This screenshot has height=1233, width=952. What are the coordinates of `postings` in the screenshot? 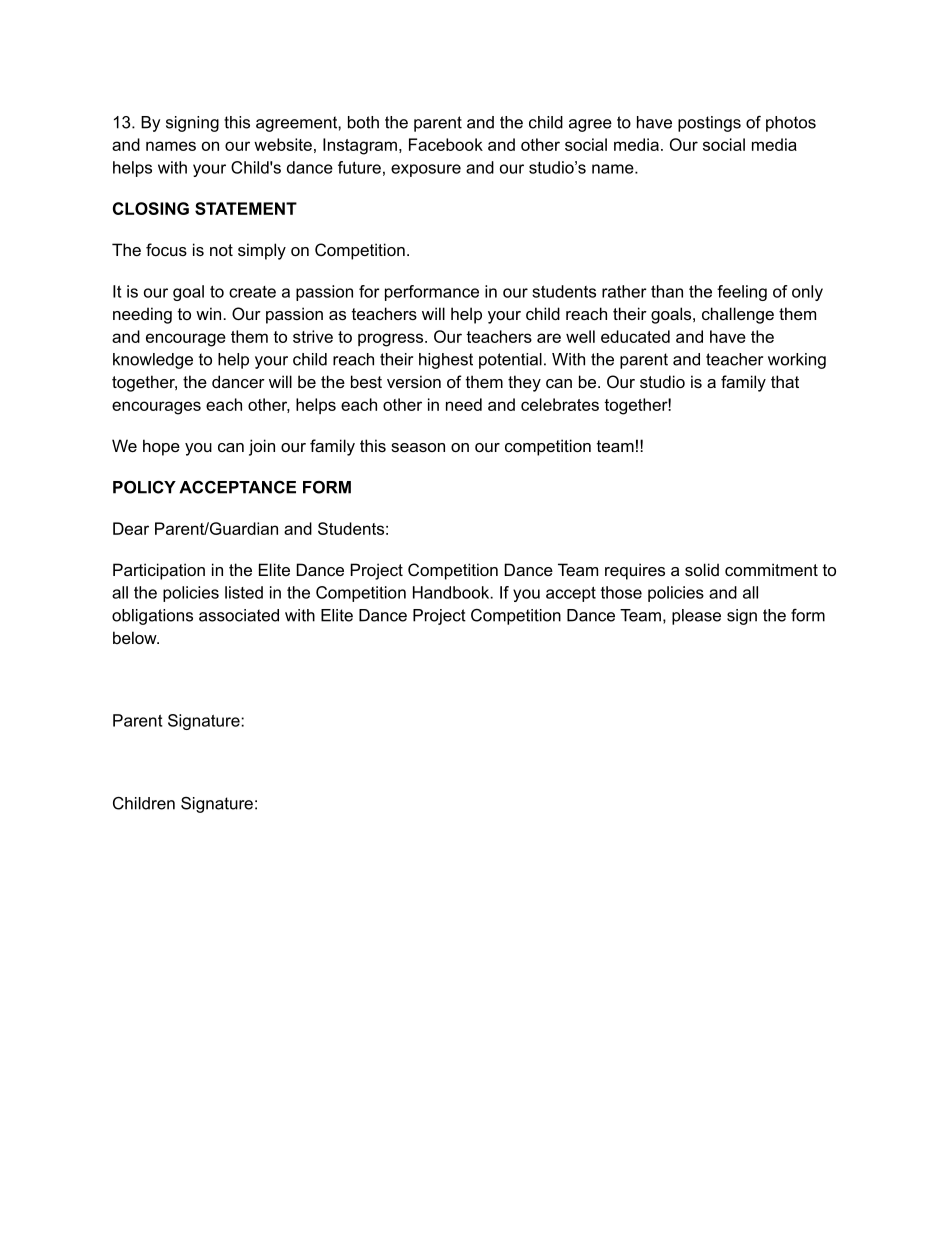 It's located at (709, 124).
